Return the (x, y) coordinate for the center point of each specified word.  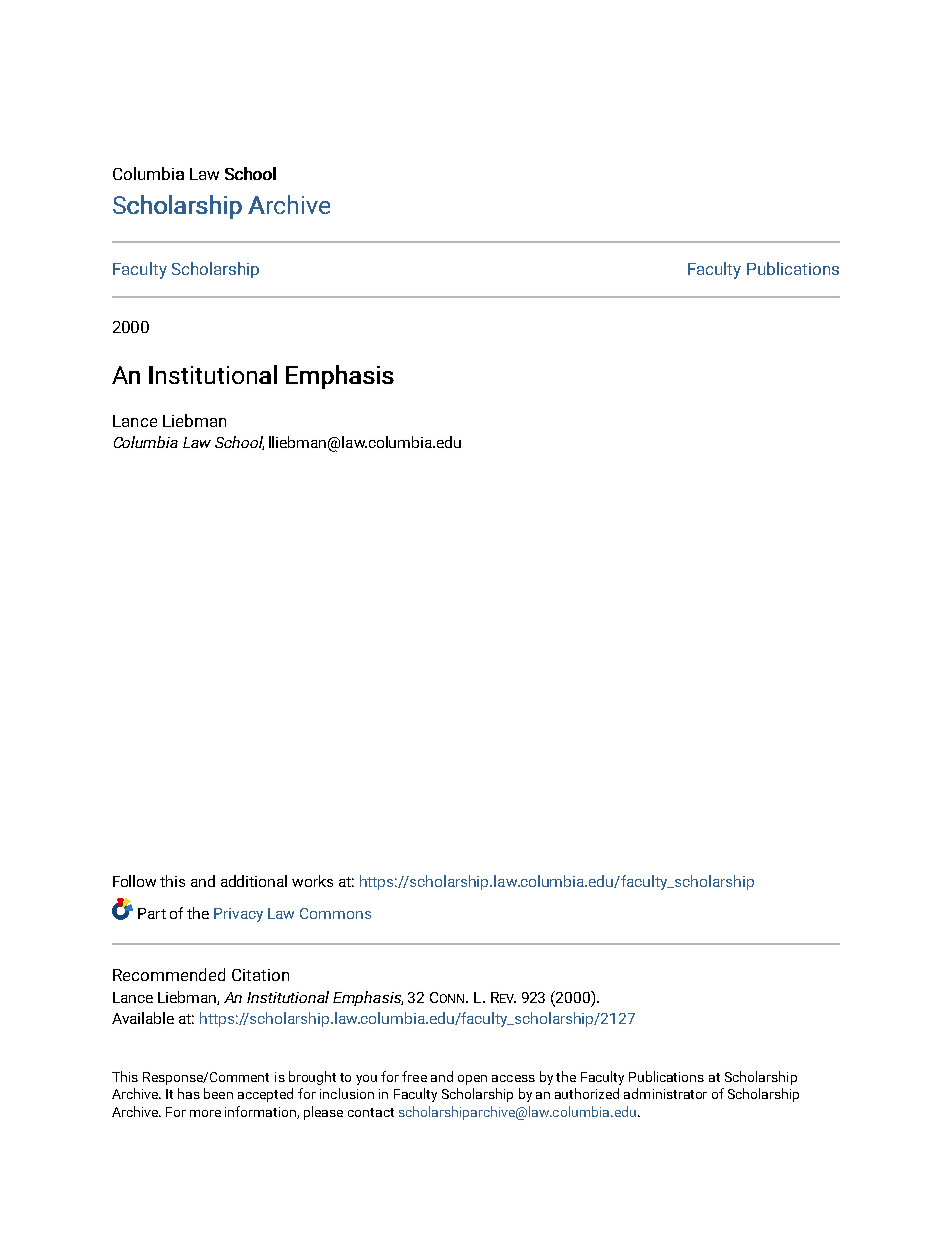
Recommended (169, 974)
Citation (260, 975)
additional (254, 881)
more (205, 1113)
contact (371, 1112)
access (513, 1078)
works (312, 881)
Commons (335, 913)
